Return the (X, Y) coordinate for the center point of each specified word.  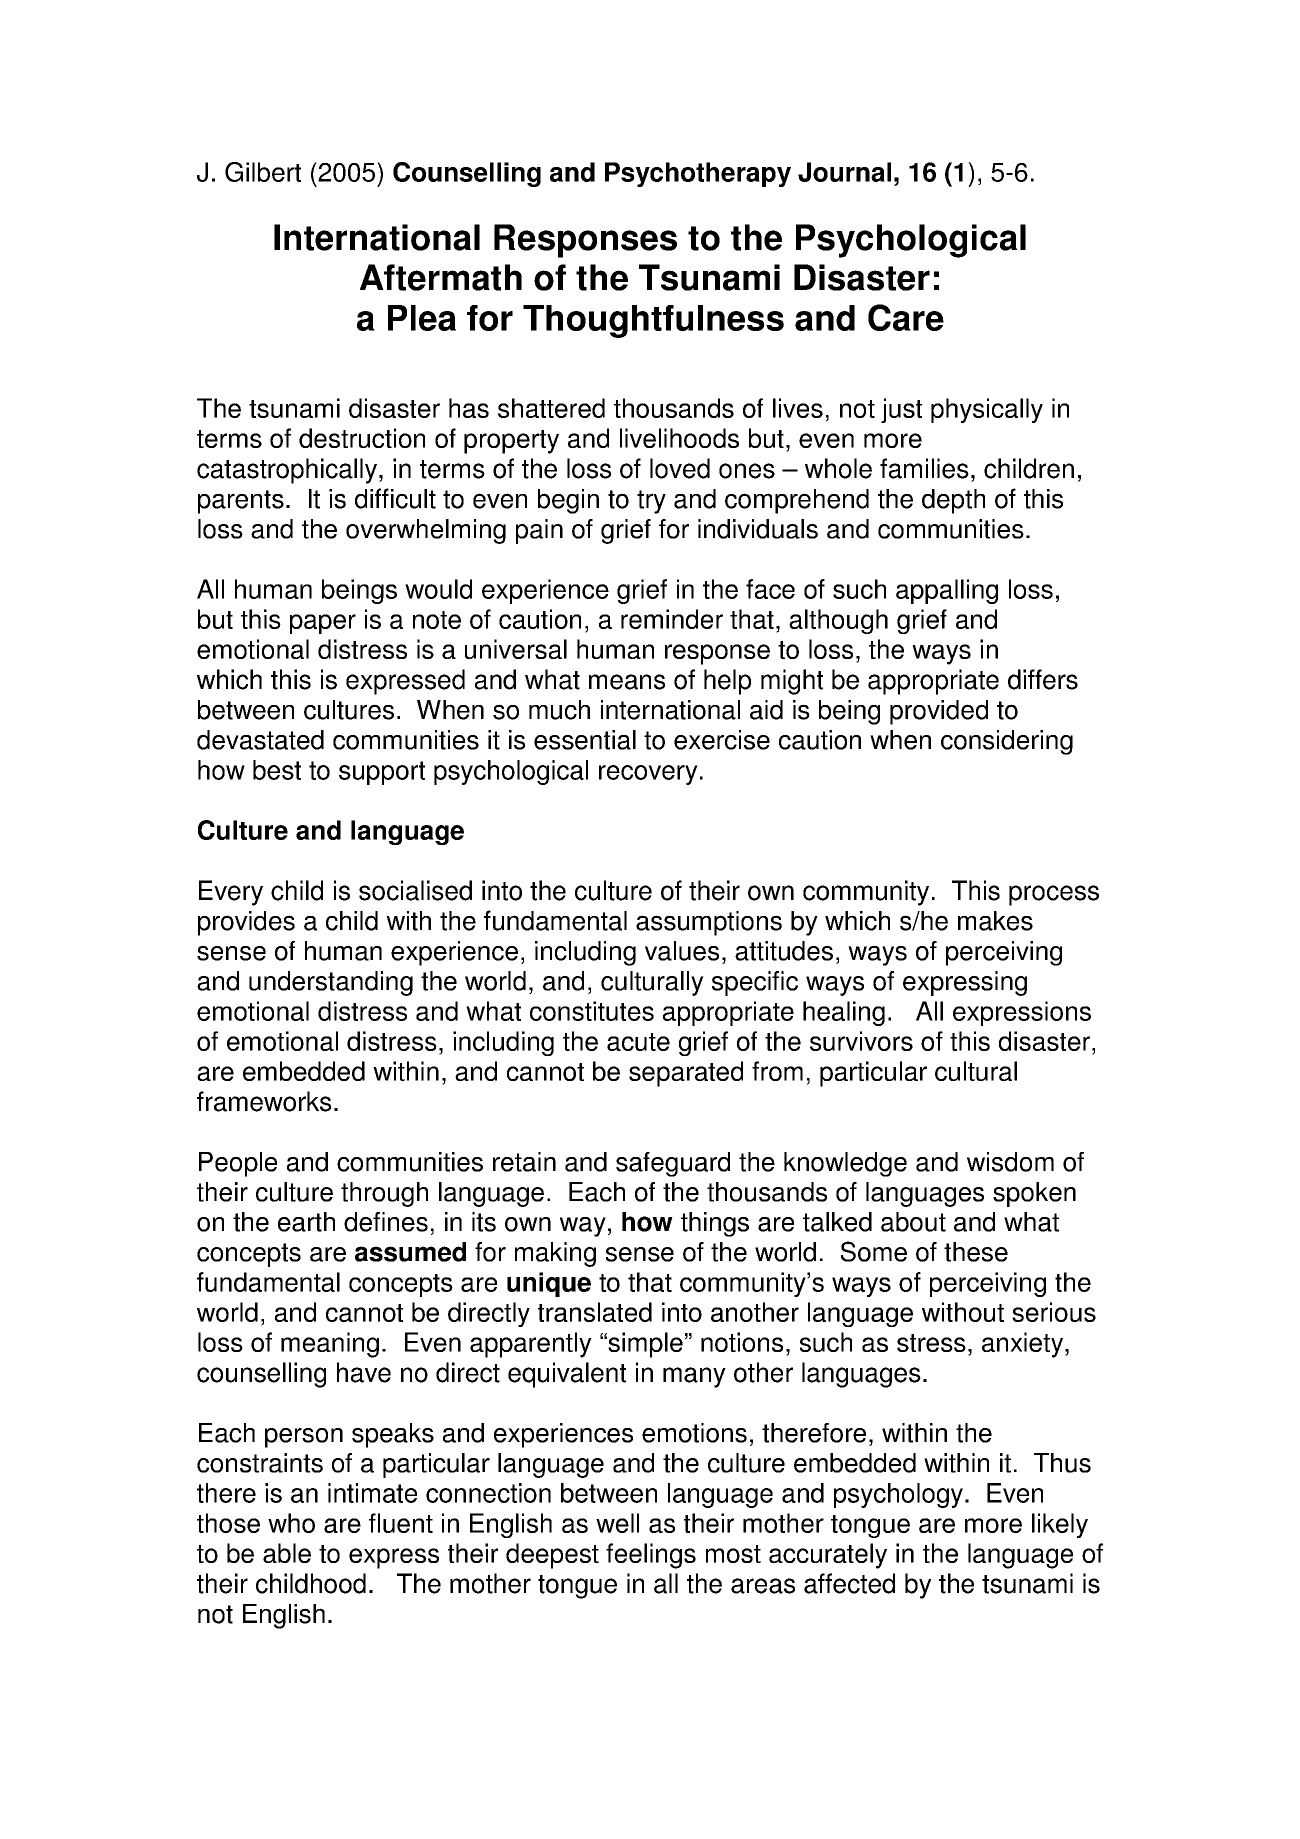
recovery (648, 775)
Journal (844, 172)
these (976, 1252)
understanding (331, 983)
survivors (861, 1041)
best (277, 770)
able (287, 1553)
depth (953, 501)
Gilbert (263, 172)
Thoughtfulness (653, 321)
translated (595, 1312)
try (651, 502)
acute (638, 1042)
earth (306, 1222)
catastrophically (287, 471)
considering (1007, 742)
